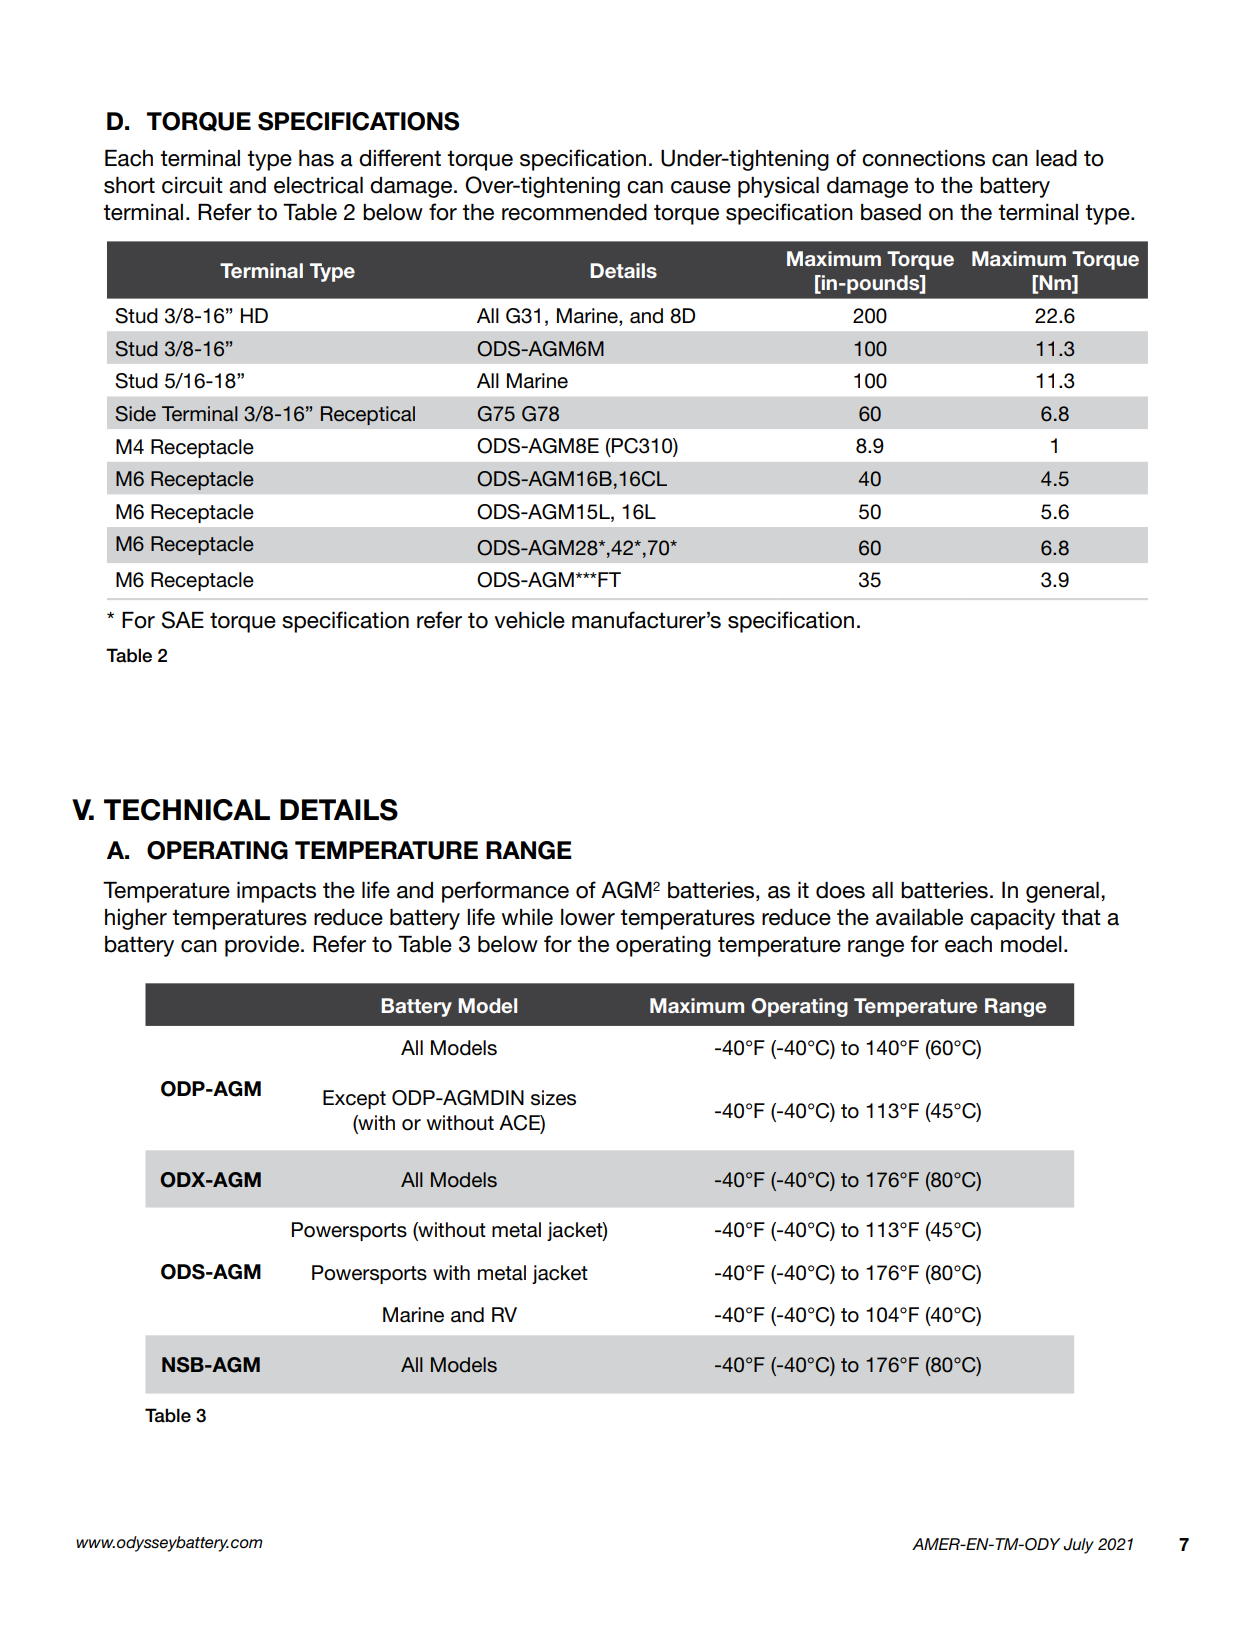 The width and height of the screenshot is (1259, 1629). What do you see at coordinates (574, 212) in the screenshot?
I see `recommended` at bounding box center [574, 212].
